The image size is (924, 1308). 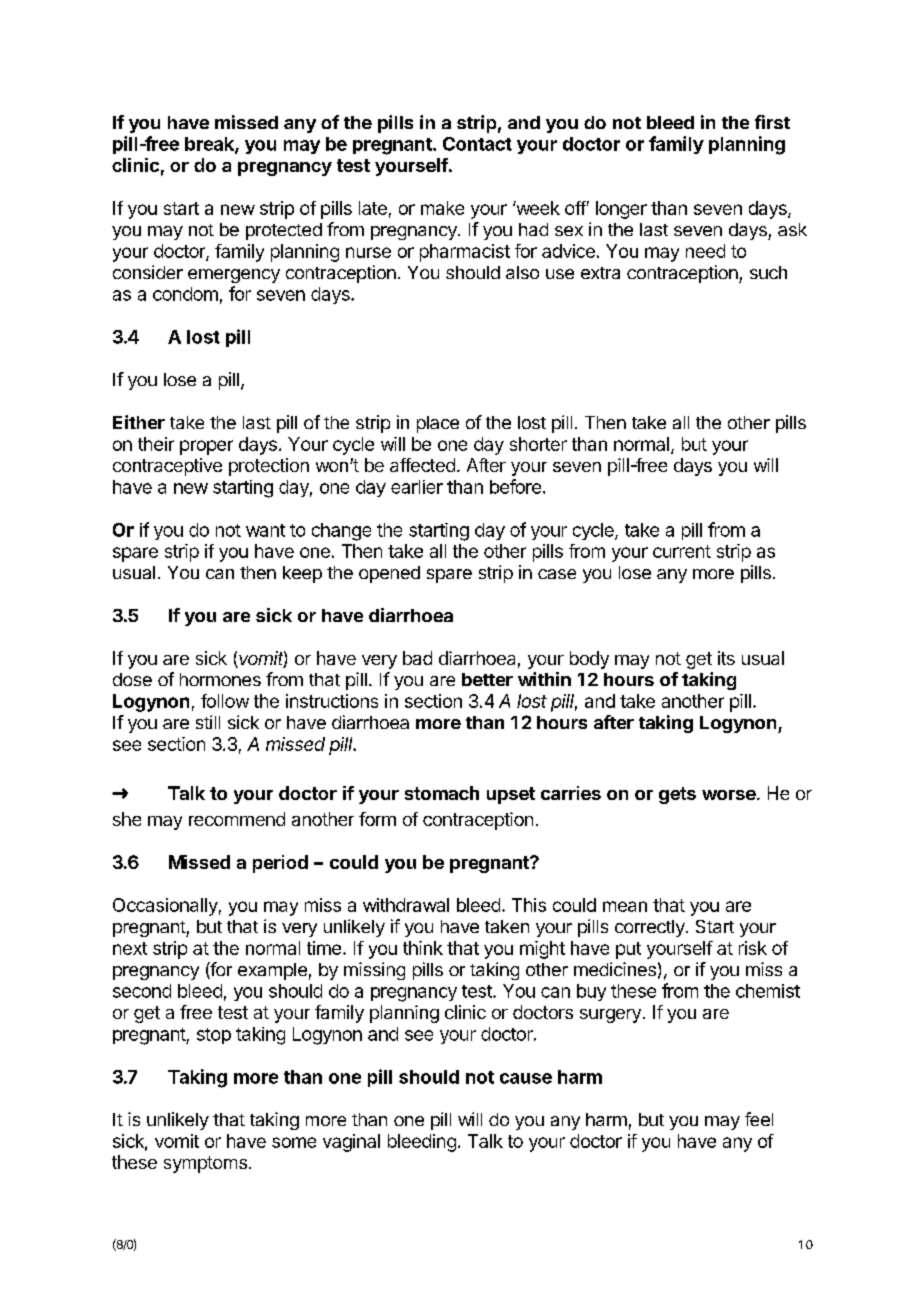 I want to click on its, so click(x=726, y=658).
